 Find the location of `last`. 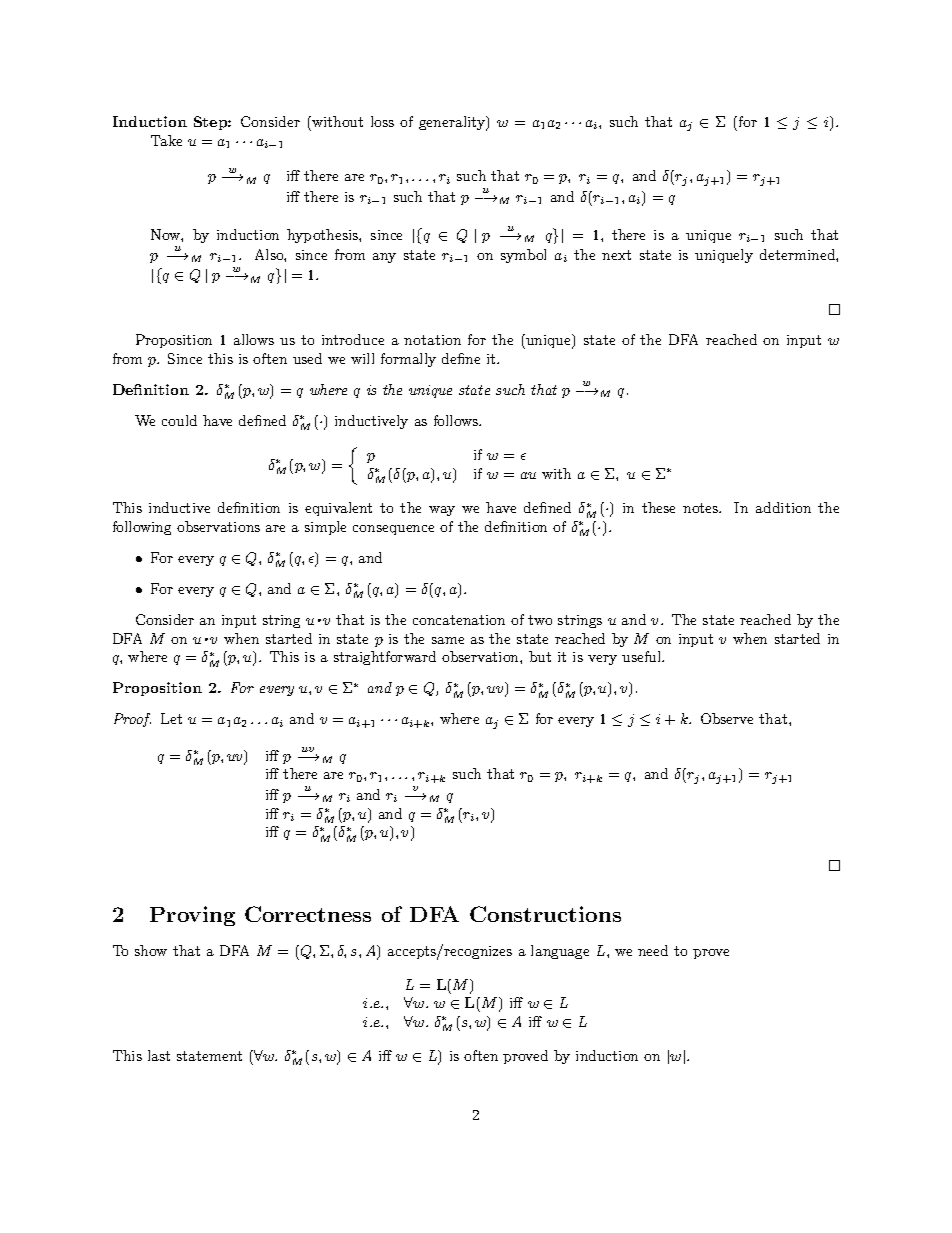

last is located at coordinates (159, 1055).
